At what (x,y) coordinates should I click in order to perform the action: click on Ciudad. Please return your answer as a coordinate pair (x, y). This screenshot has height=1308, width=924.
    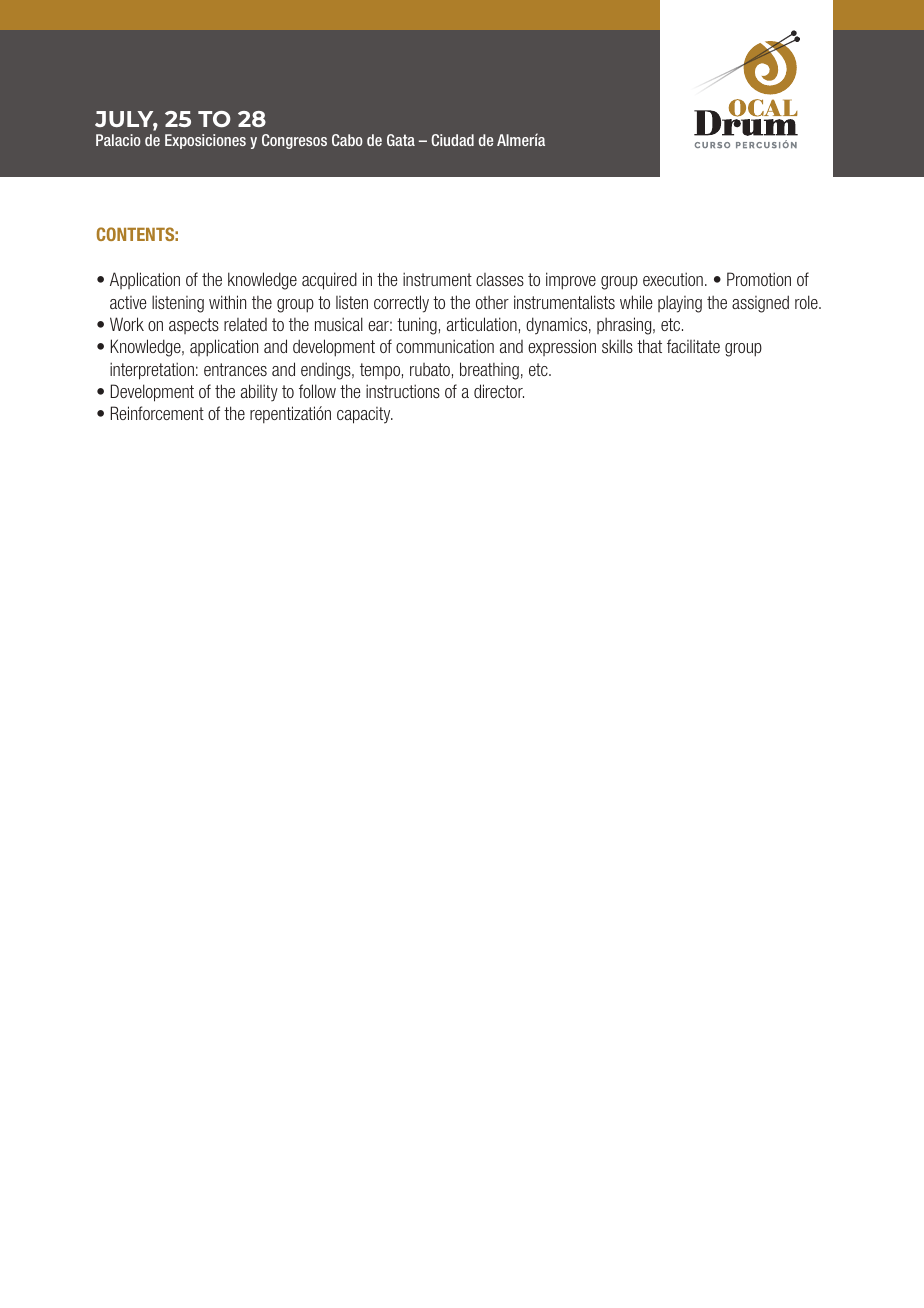
    Looking at the image, I should click on (452, 140).
